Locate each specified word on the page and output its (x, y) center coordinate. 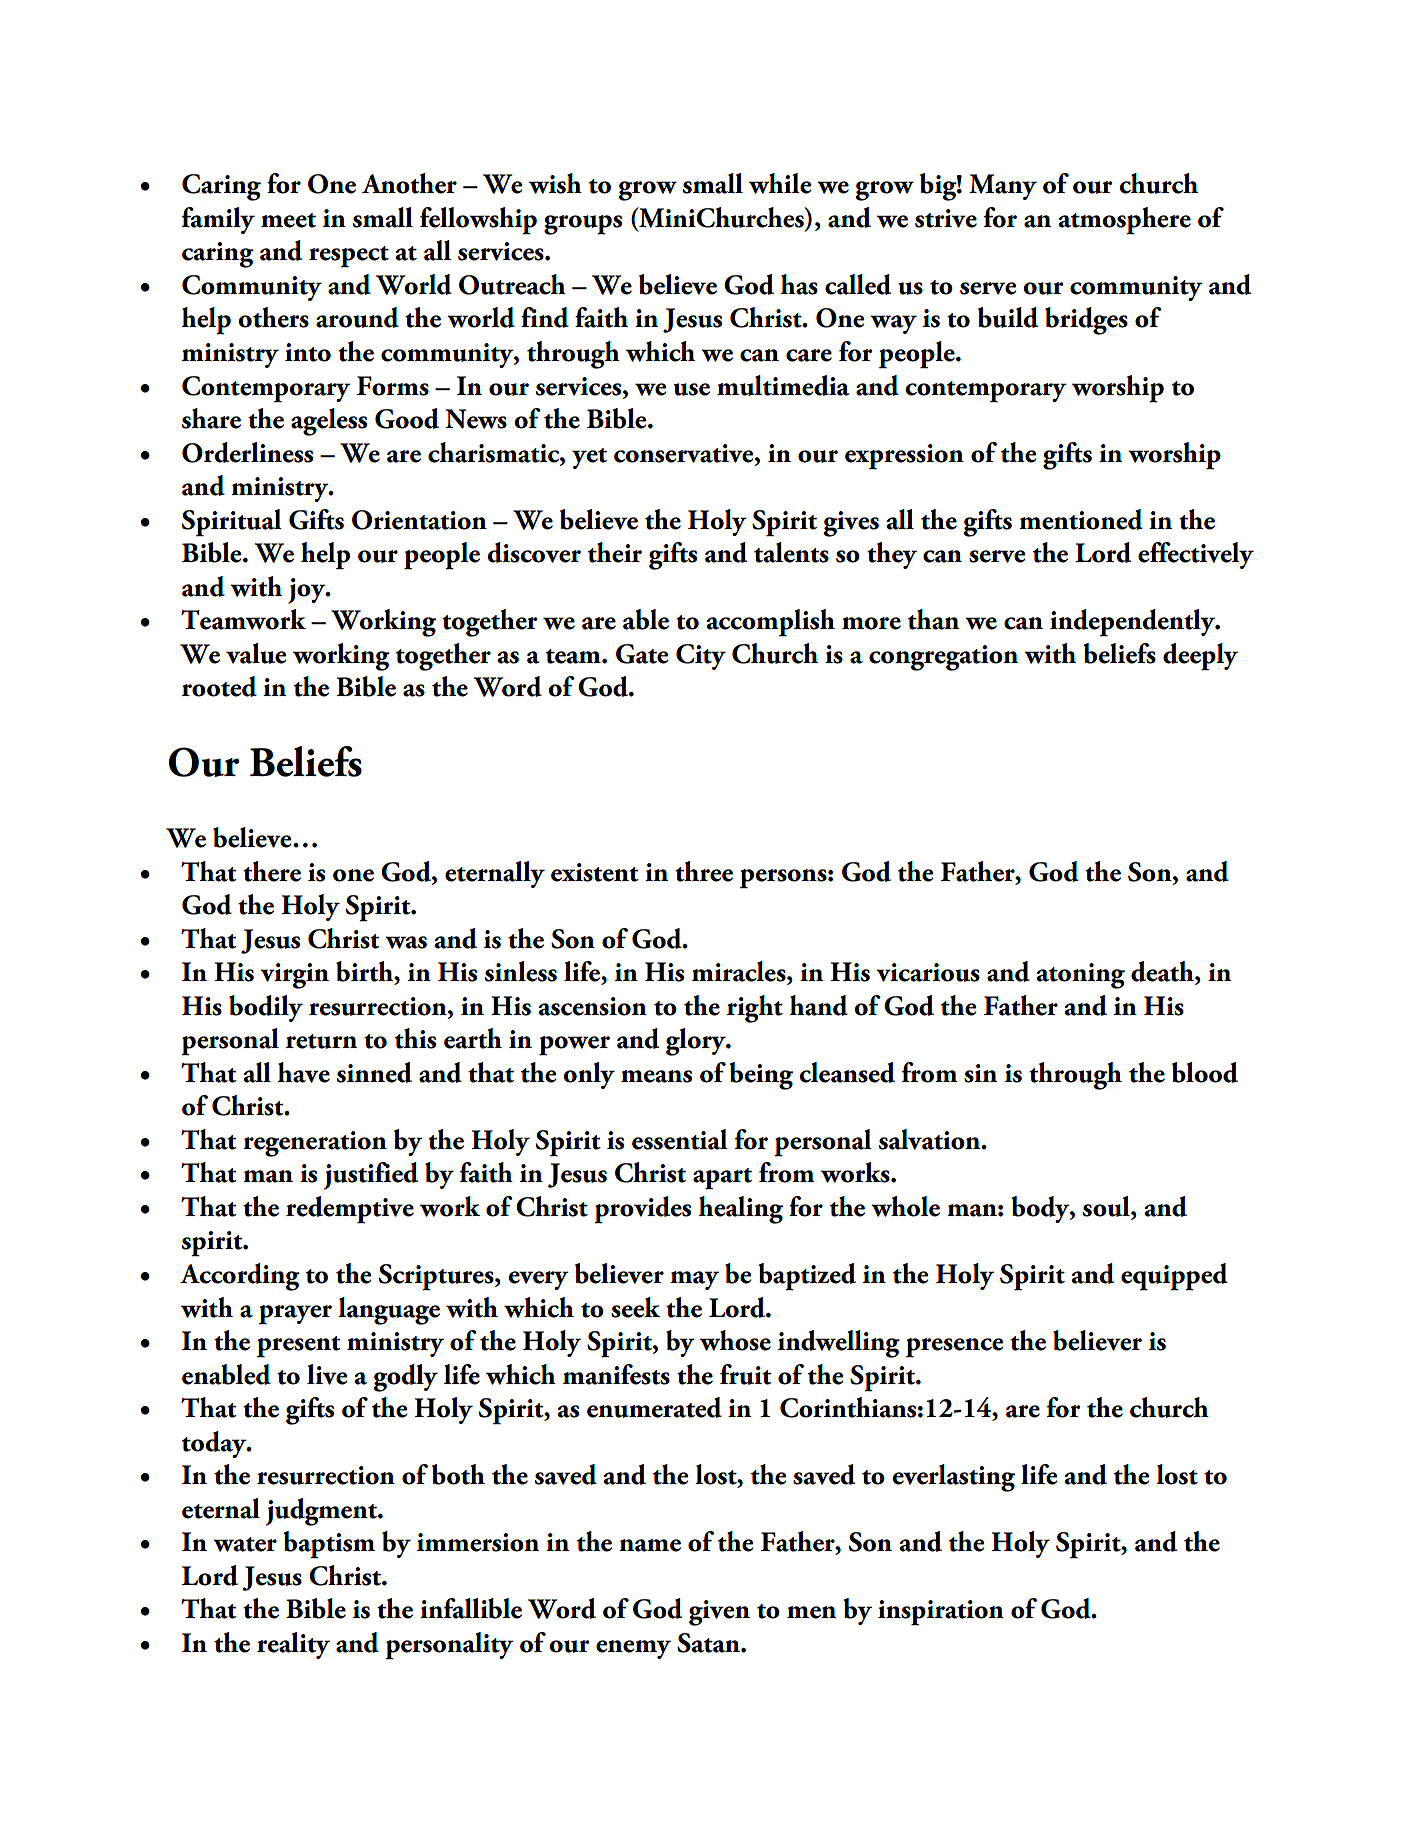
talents (791, 552)
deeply (1200, 657)
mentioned (1081, 519)
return (321, 1041)
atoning (1080, 976)
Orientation (419, 520)
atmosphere (1124, 221)
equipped (1174, 1277)
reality (293, 1645)
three (704, 871)
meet (288, 220)
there (272, 871)
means (656, 1076)
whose (735, 1340)
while (780, 183)
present (299, 1347)
